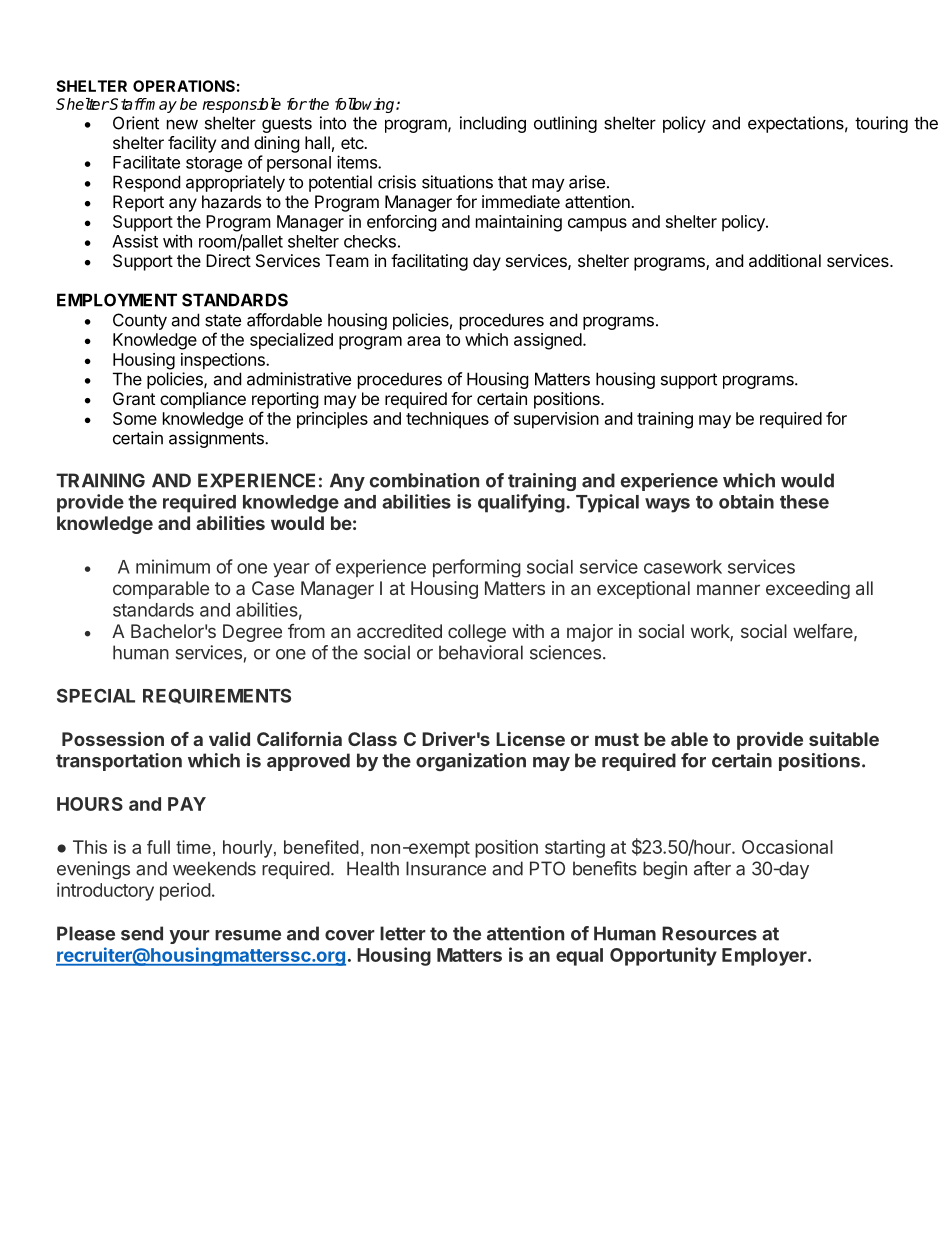 This screenshot has height=1233, width=952. I want to click on your, so click(189, 937).
